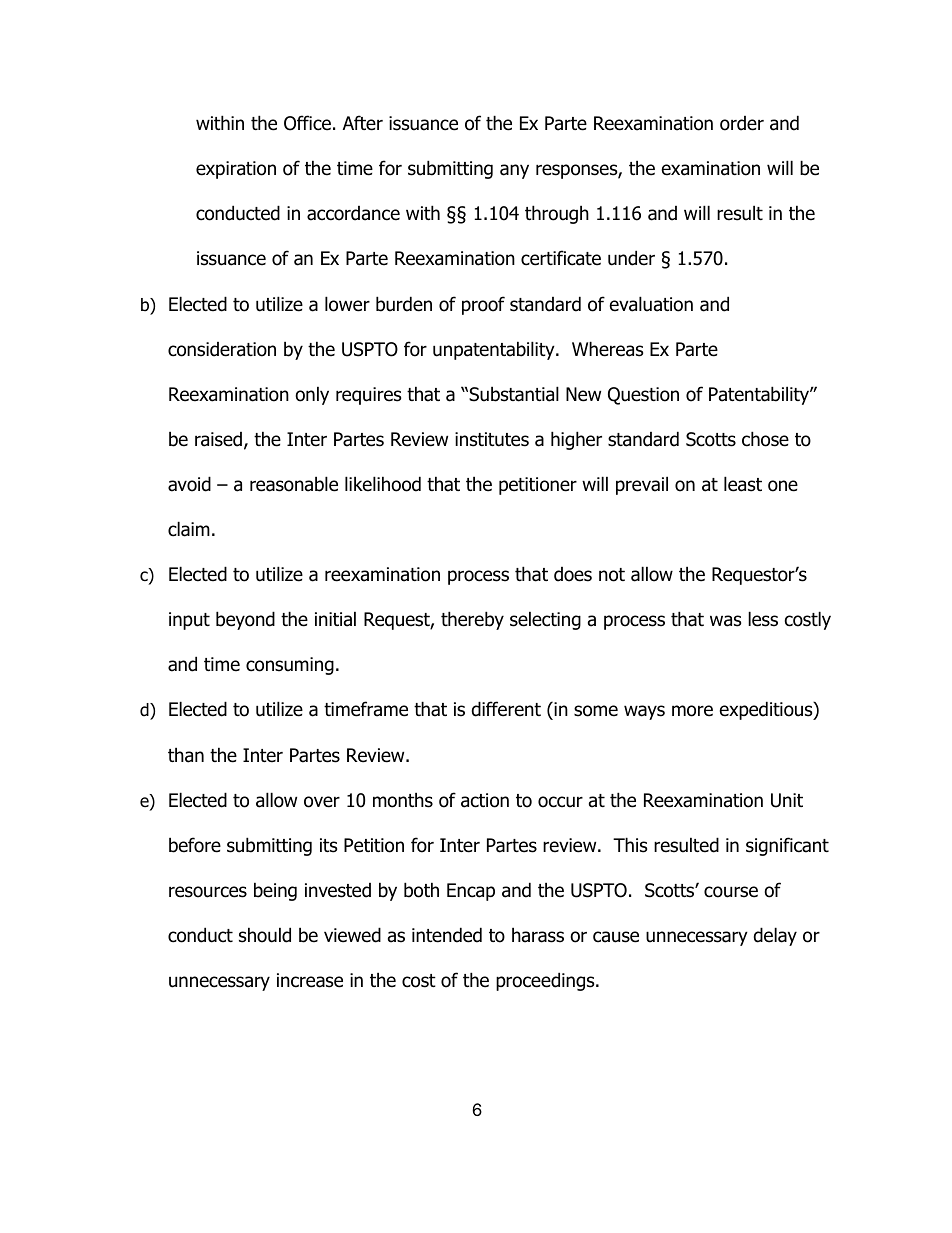 This image has height=1233, width=952. Describe the element at coordinates (514, 171) in the image. I see `any` at that location.
